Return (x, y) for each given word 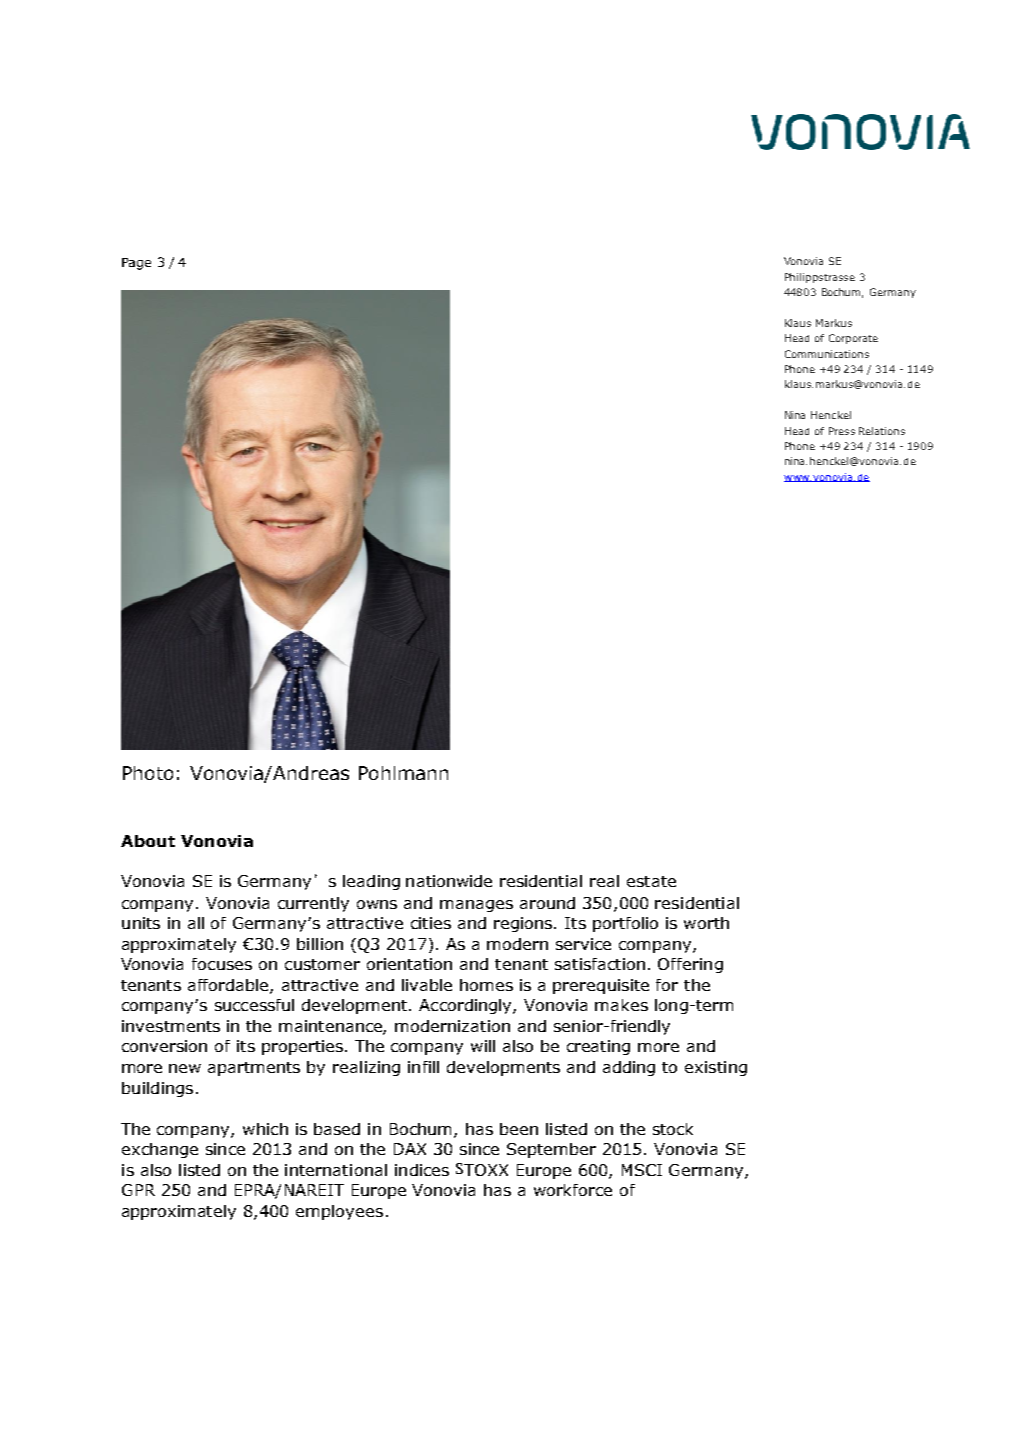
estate (651, 881)
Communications (827, 354)
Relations (882, 431)
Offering (690, 965)
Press (842, 431)
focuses (222, 964)
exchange (160, 1150)
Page (136, 264)
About (148, 841)
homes (486, 985)
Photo (148, 773)
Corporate (853, 339)
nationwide (449, 881)
